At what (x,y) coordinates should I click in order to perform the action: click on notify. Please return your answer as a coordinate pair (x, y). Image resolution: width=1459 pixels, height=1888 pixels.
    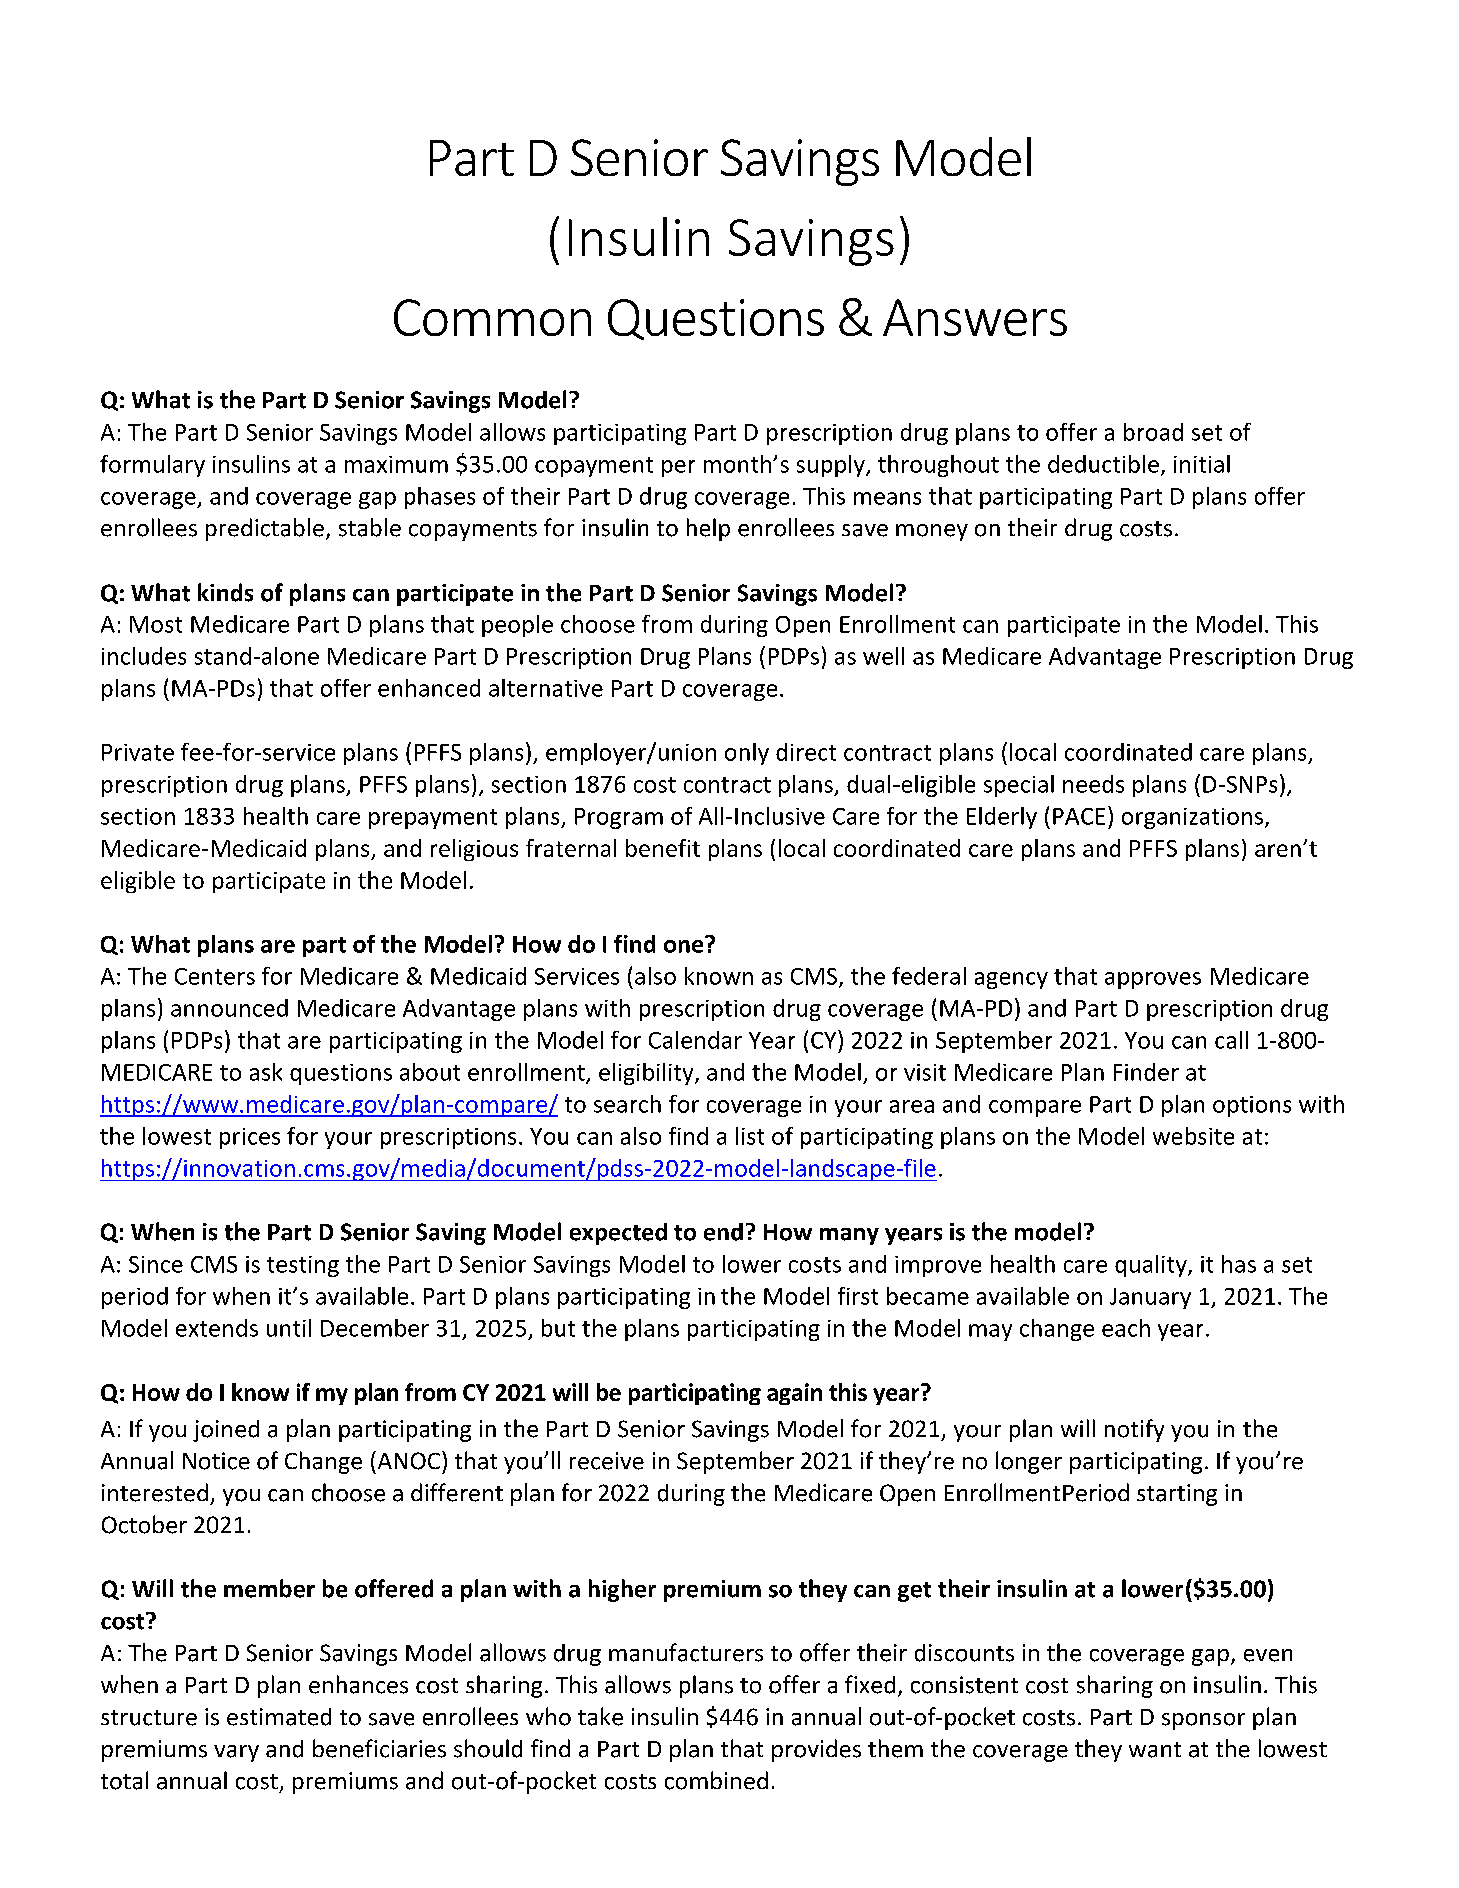
    Looking at the image, I should click on (1134, 1430).
